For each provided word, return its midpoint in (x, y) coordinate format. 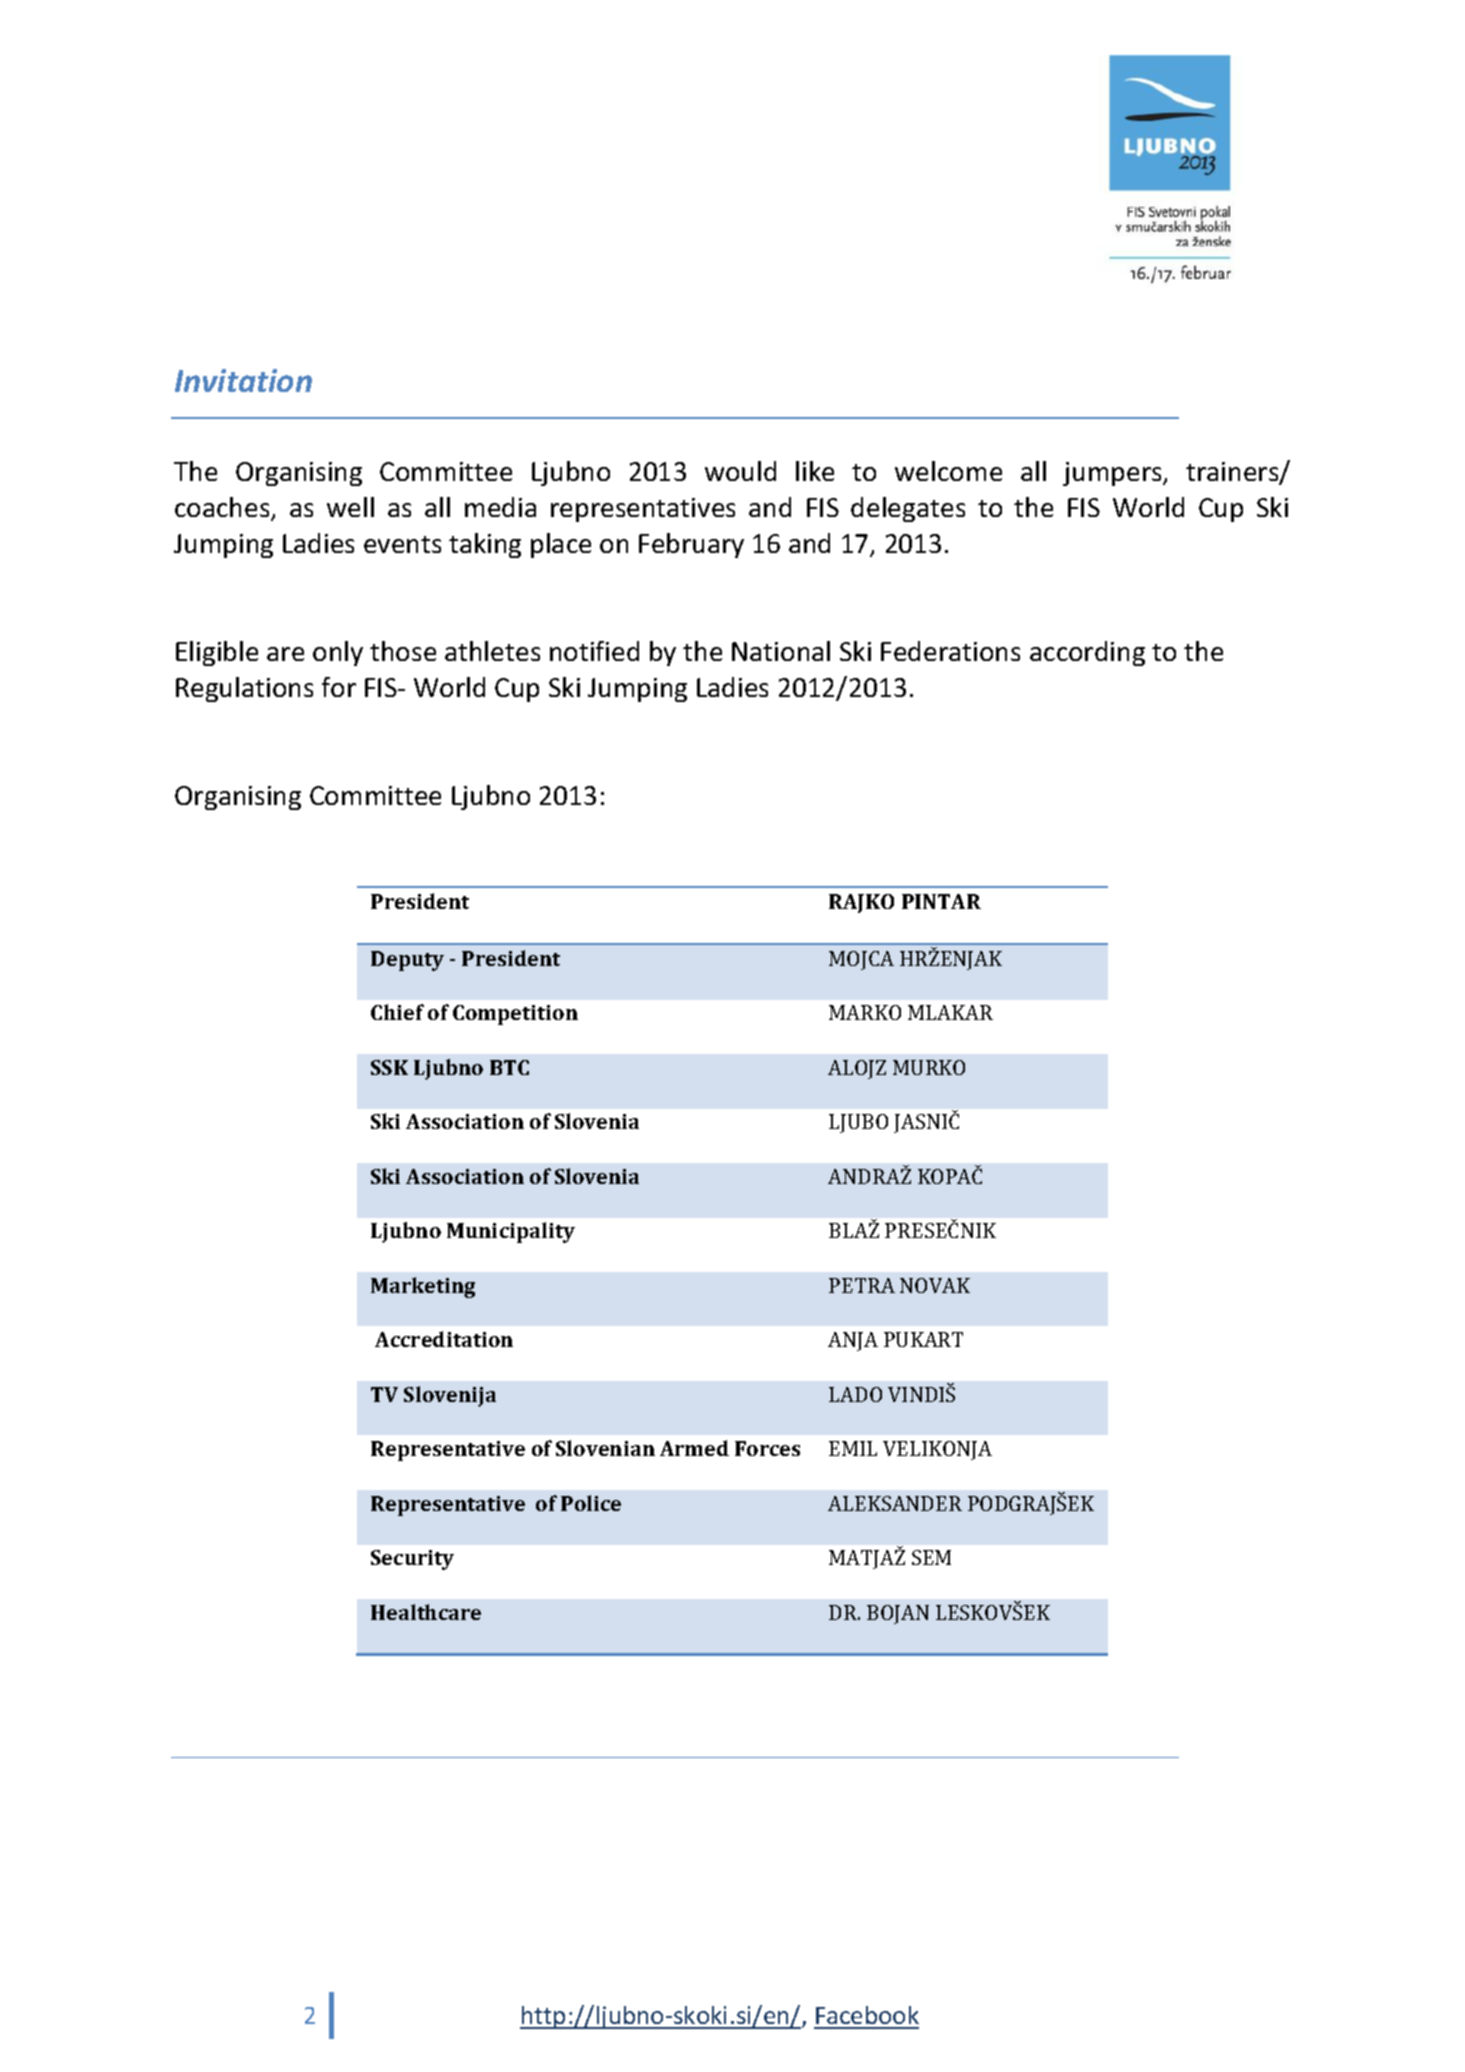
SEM (931, 1557)
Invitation (243, 380)
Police (591, 1503)
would (740, 471)
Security (412, 1560)
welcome (948, 471)
